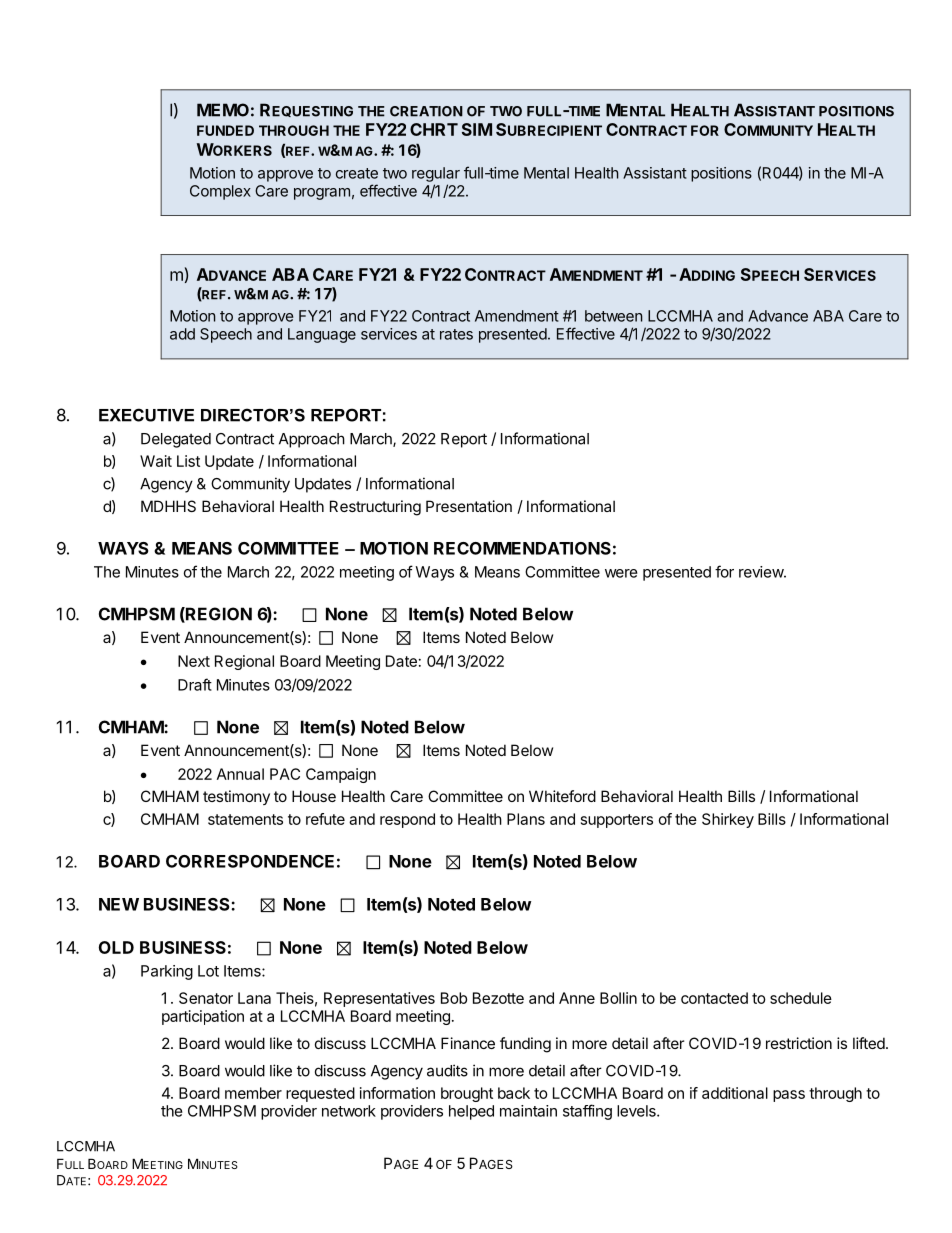 This screenshot has width=952, height=1233. What do you see at coordinates (621, 573) in the screenshot?
I see `were` at bounding box center [621, 573].
